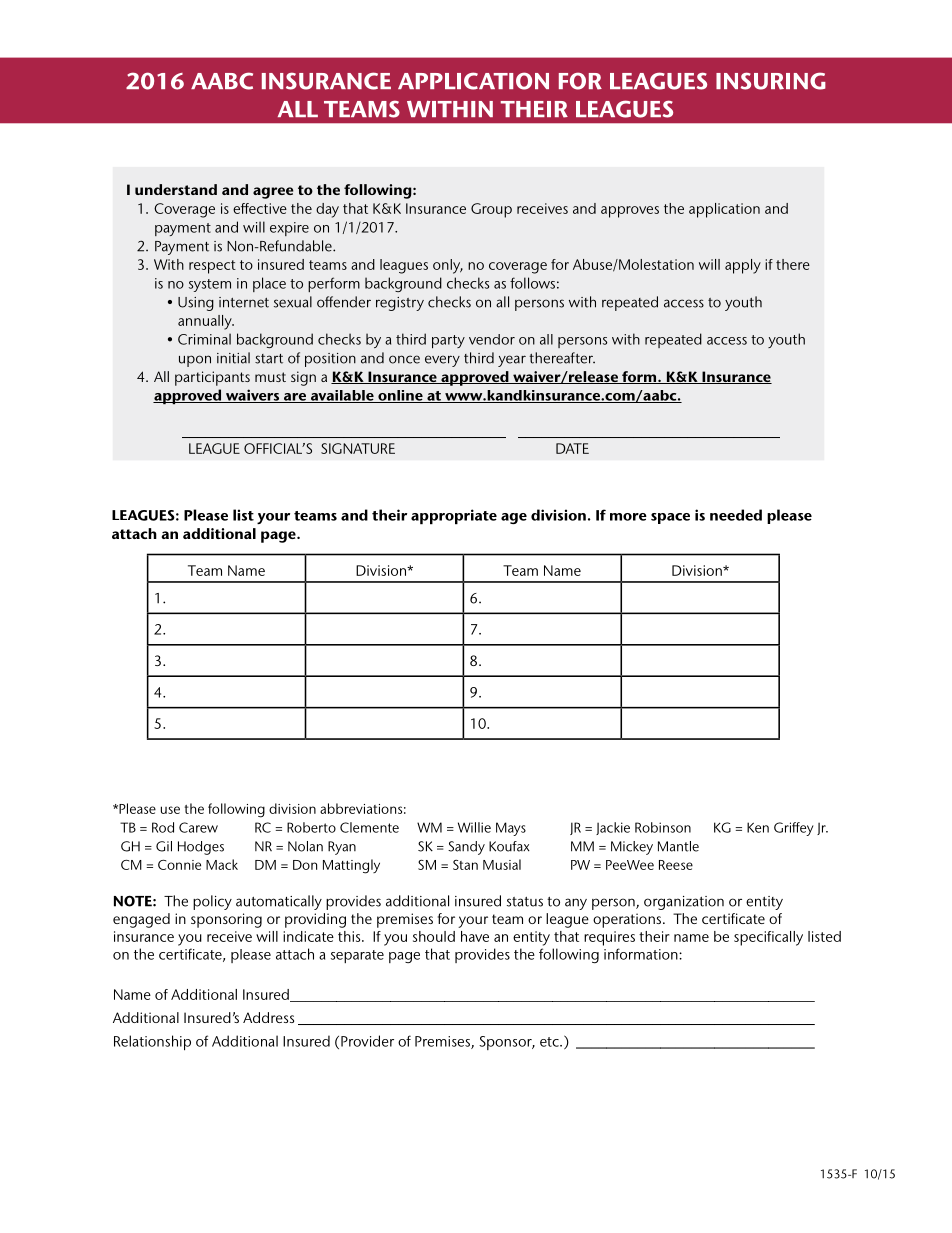  Describe the element at coordinates (743, 266) in the image. I see `apply` at that location.
